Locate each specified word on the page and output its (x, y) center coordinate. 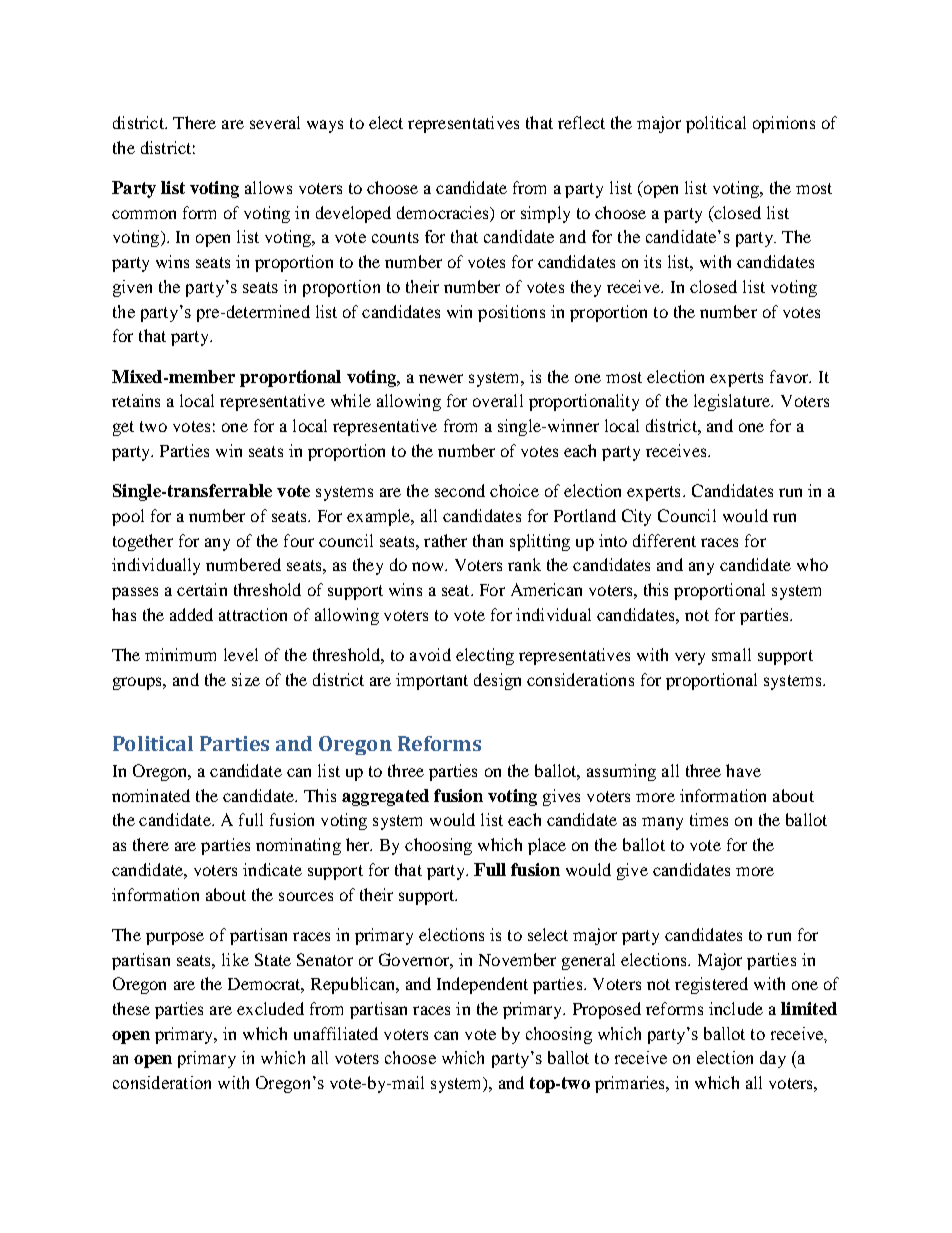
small (731, 654)
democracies (444, 212)
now (429, 566)
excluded (270, 1008)
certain (202, 589)
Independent (482, 985)
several (275, 122)
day (773, 1059)
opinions (784, 124)
